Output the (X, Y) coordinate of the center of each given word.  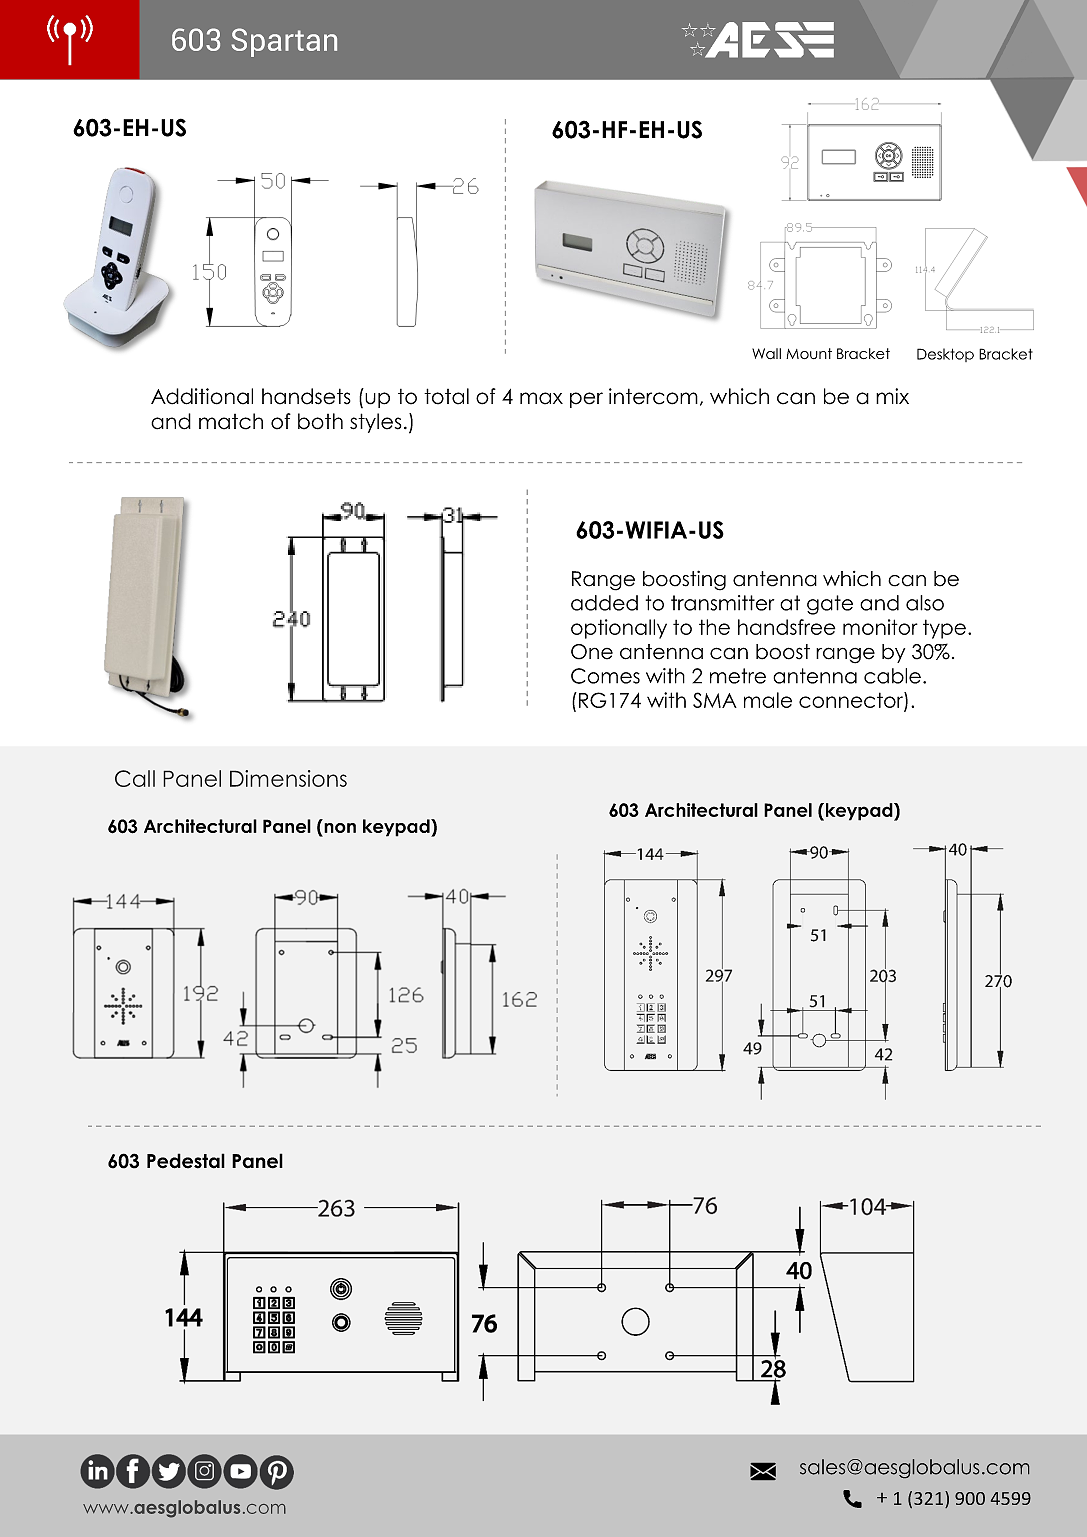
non (340, 828)
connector (852, 700)
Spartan (284, 42)
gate (830, 605)
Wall (766, 353)
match (231, 421)
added (604, 603)
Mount (809, 353)
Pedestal (186, 1161)
